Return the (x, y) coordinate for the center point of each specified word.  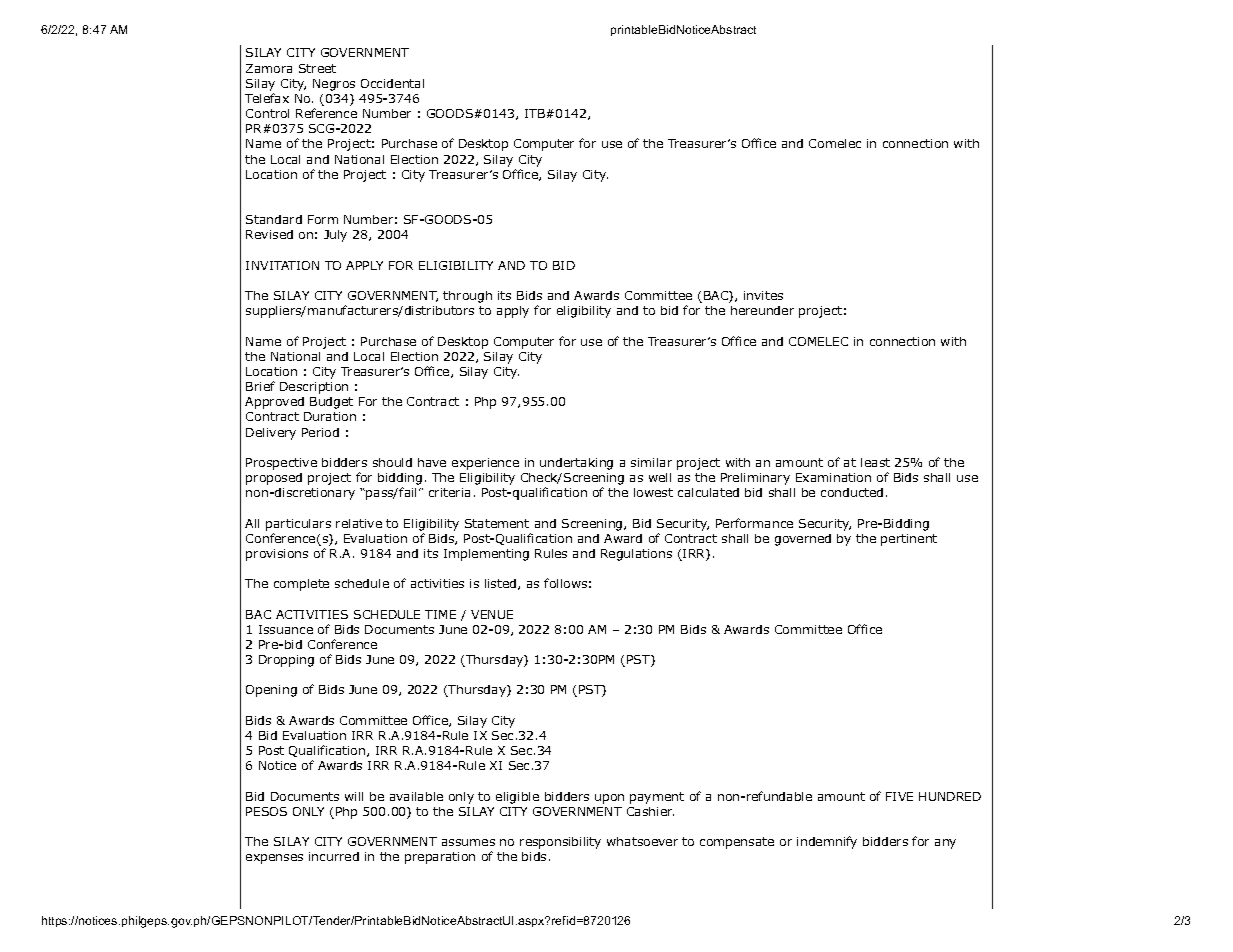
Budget (331, 403)
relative (359, 523)
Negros (334, 85)
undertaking (576, 464)
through (467, 297)
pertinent (909, 540)
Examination (833, 477)
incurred (334, 856)
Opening (271, 691)
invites (763, 295)
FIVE (899, 796)
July (335, 236)
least (875, 462)
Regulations (636, 555)
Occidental (392, 83)
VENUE (492, 614)
